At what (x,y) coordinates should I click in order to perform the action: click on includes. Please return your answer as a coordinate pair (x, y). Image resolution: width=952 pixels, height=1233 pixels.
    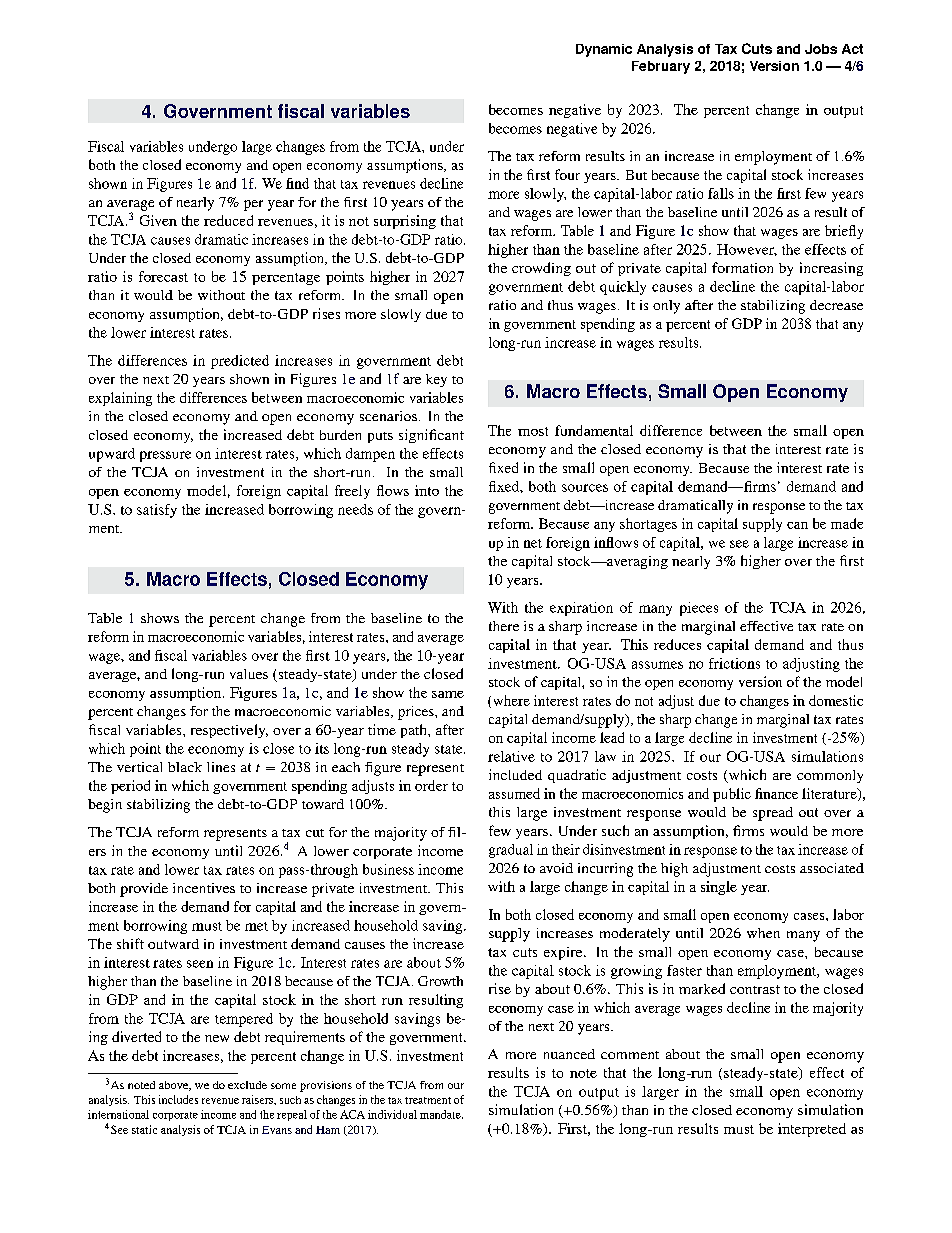
    Looking at the image, I should click on (178, 1099).
